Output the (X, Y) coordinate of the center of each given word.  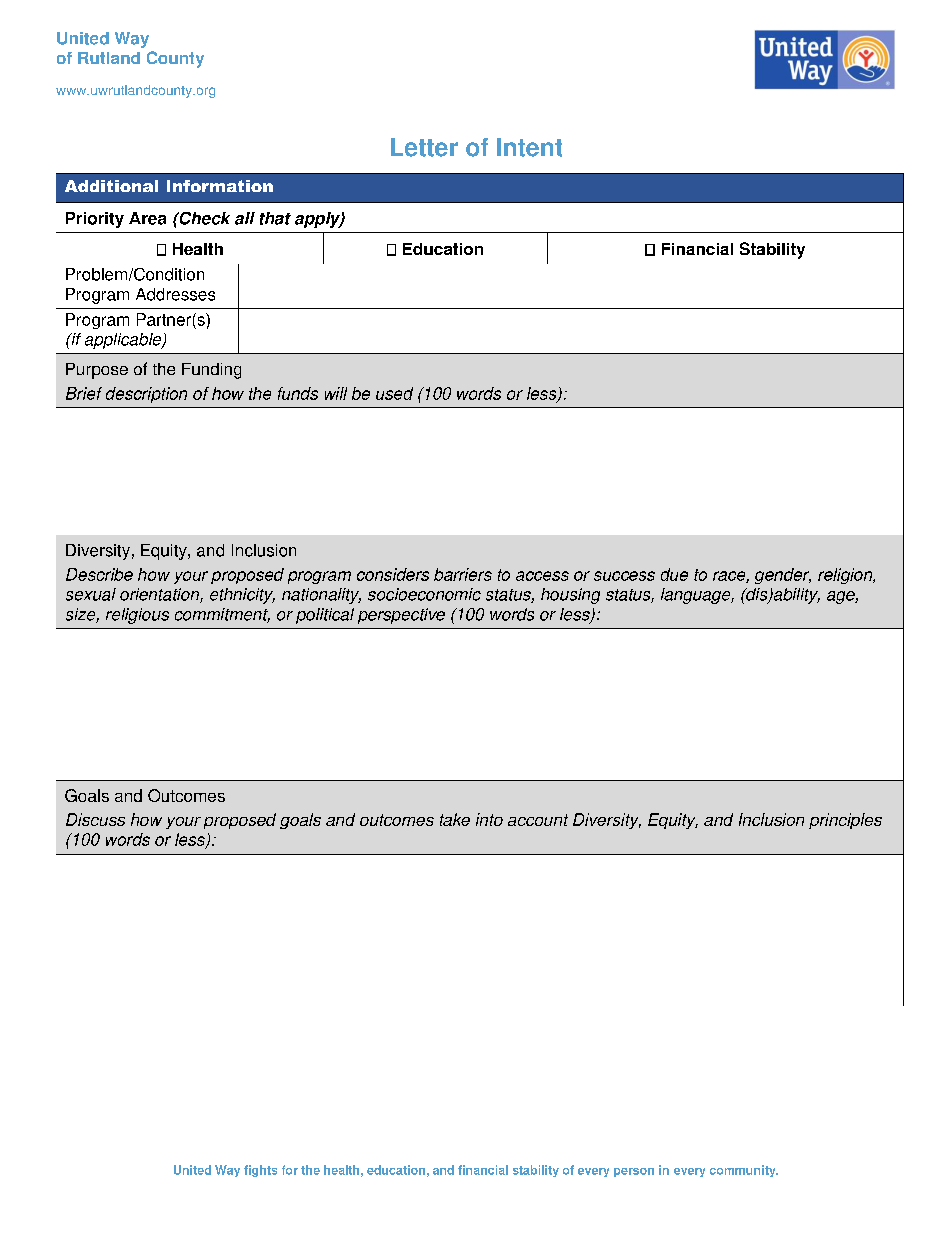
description (146, 395)
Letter (424, 147)
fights (260, 1171)
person (634, 1172)
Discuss (95, 819)
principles (845, 821)
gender (783, 576)
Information (220, 186)
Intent (529, 147)
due (674, 574)
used (394, 393)
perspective (401, 616)
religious (137, 616)
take (455, 819)
